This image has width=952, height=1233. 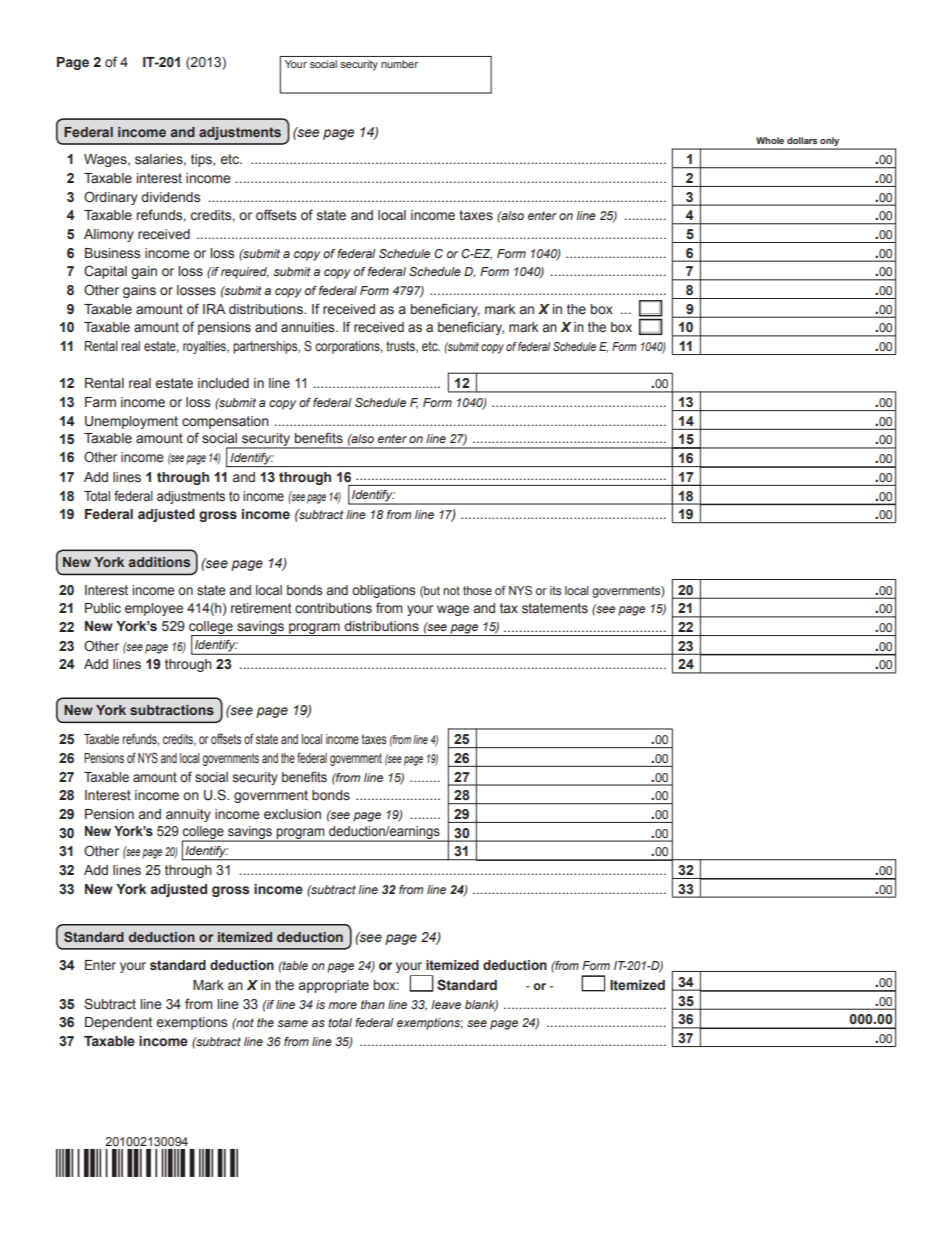 I want to click on than, so click(x=373, y=1004).
